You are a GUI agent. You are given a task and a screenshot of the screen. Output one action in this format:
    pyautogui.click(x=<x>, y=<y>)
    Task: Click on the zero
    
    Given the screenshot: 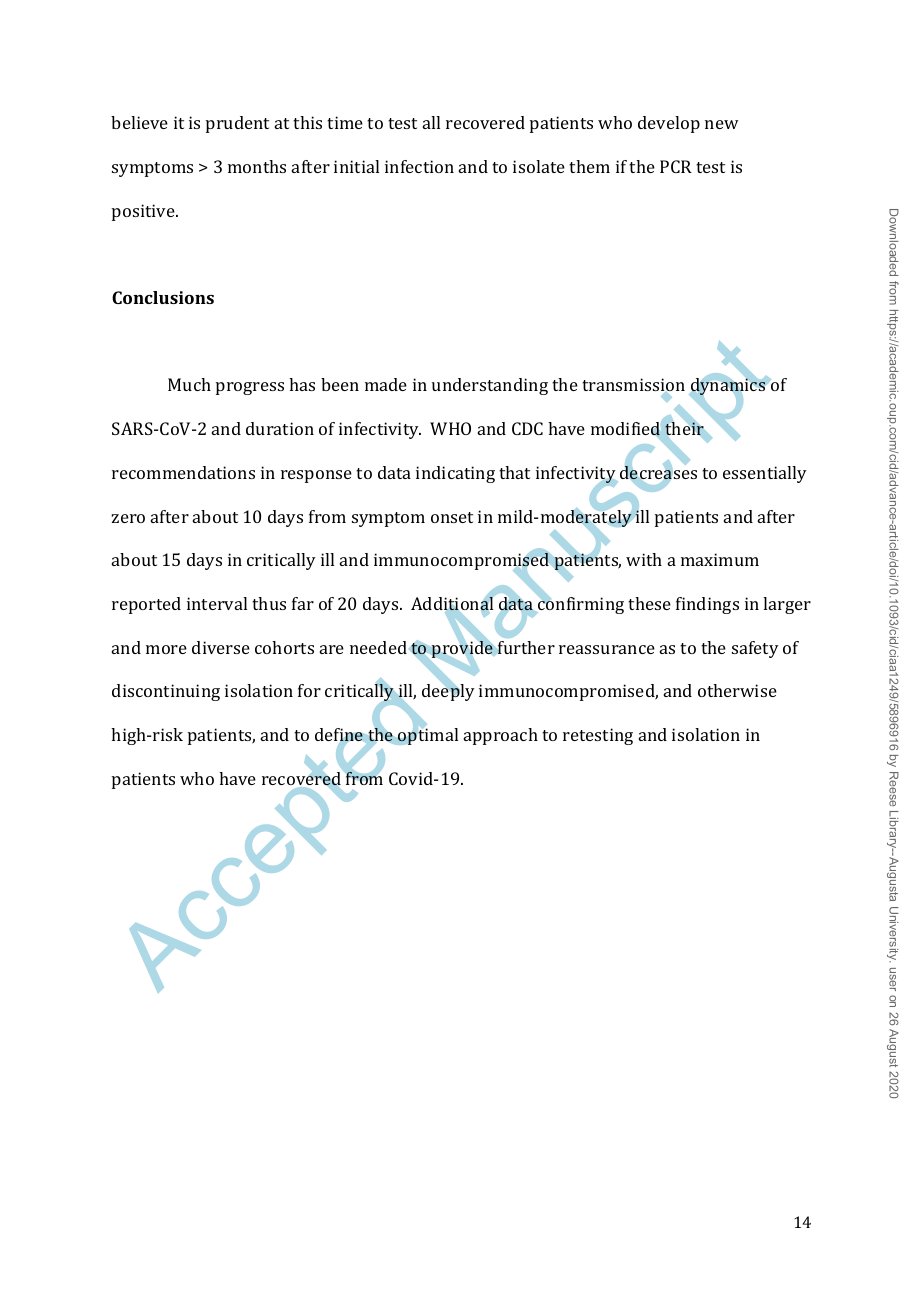 What is the action you would take?
    pyautogui.click(x=128, y=518)
